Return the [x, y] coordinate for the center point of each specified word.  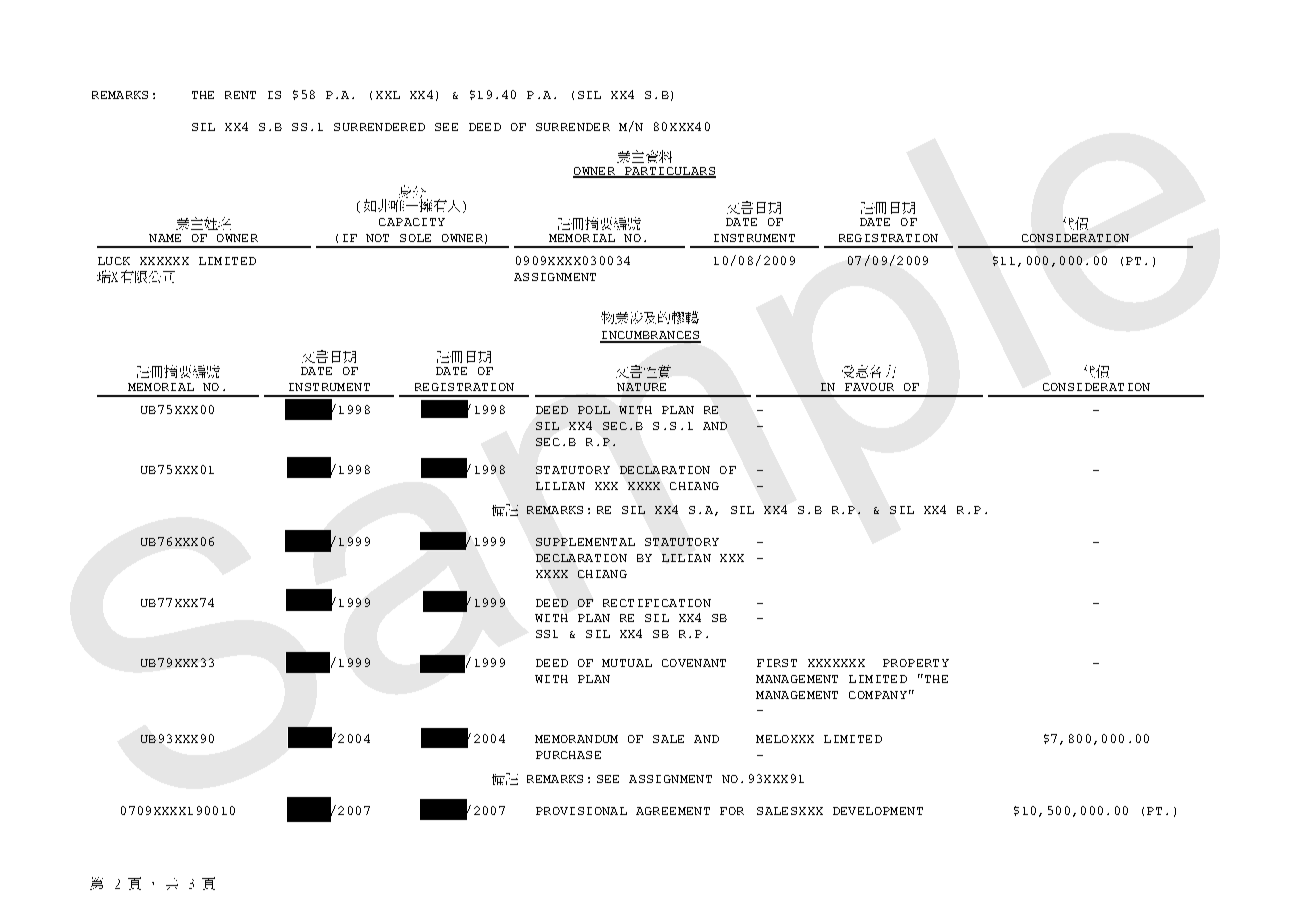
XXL [388, 95]
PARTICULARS [669, 172]
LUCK [114, 261]
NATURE [641, 387]
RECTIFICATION [657, 603]
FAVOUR [869, 387]
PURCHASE [568, 755]
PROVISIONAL [581, 811]
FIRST [777, 663]
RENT [240, 95]
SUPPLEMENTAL [585, 542]
